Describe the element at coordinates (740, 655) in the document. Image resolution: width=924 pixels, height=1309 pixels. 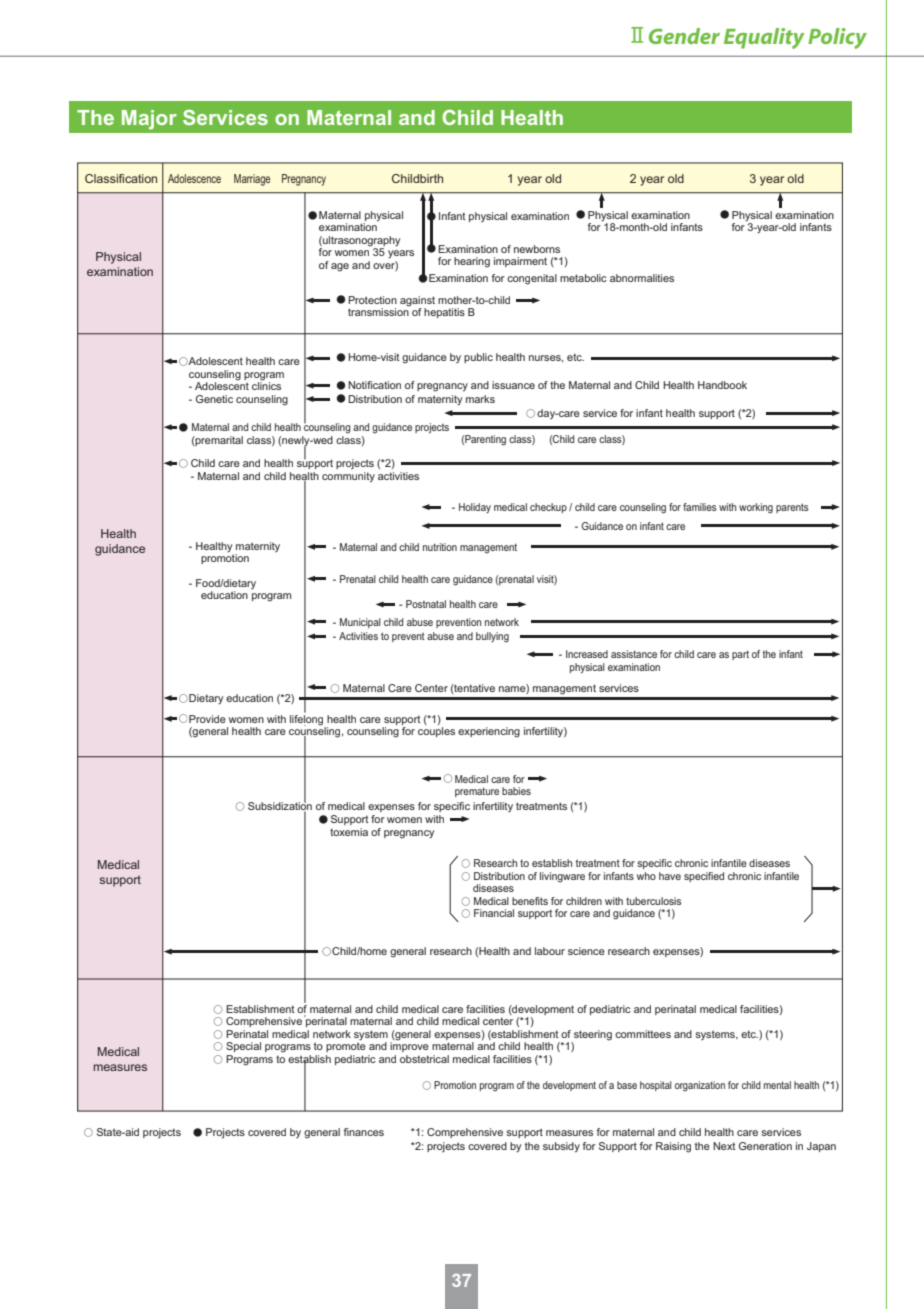
I see `part` at that location.
